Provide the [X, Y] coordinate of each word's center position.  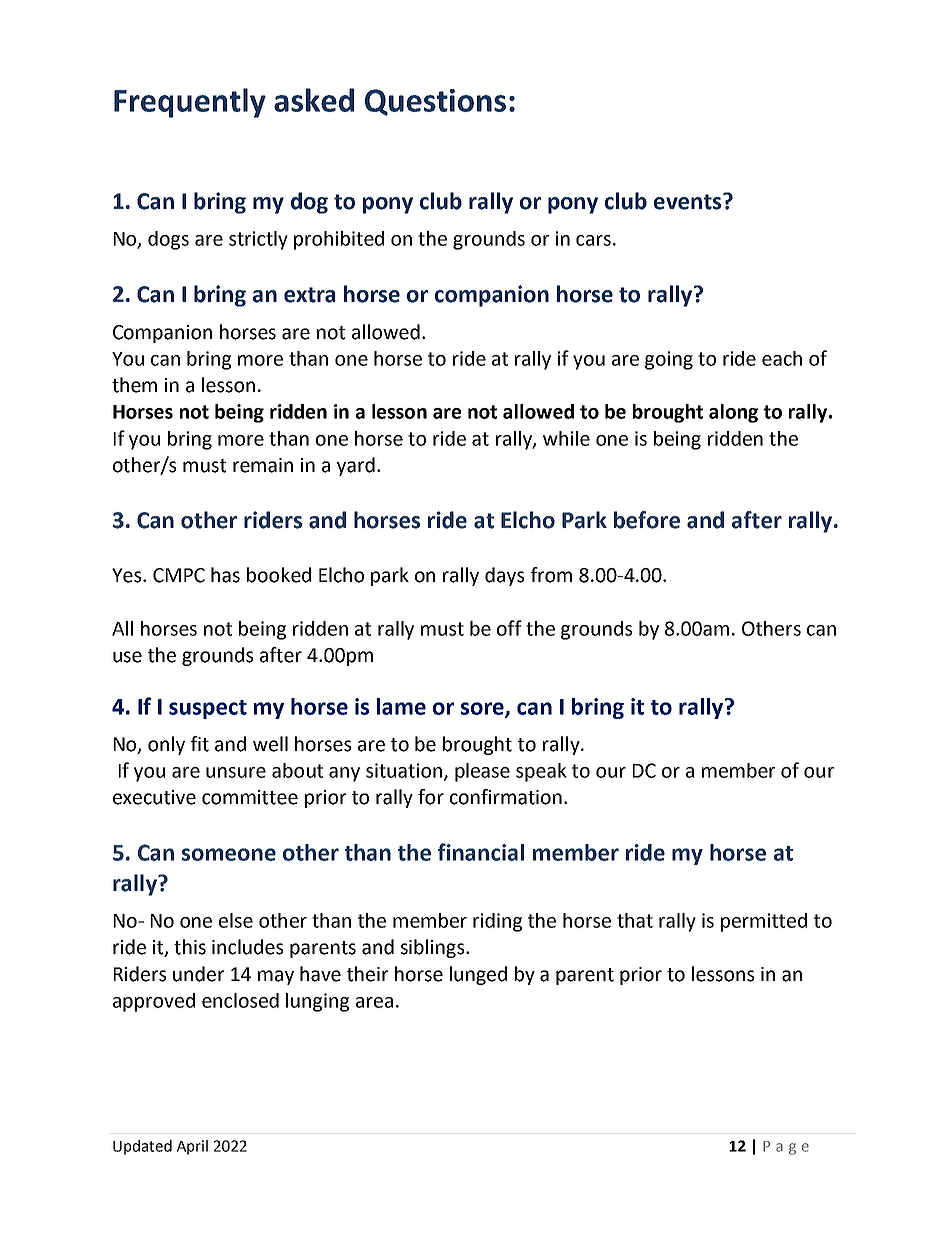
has [225, 575]
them [134, 385]
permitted [764, 922]
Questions [435, 102]
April [192, 1147]
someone [229, 854]
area [374, 1002]
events [689, 201]
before [647, 520]
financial [481, 852]
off [509, 628]
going [669, 360]
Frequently [190, 103]
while [566, 438]
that [635, 920]
